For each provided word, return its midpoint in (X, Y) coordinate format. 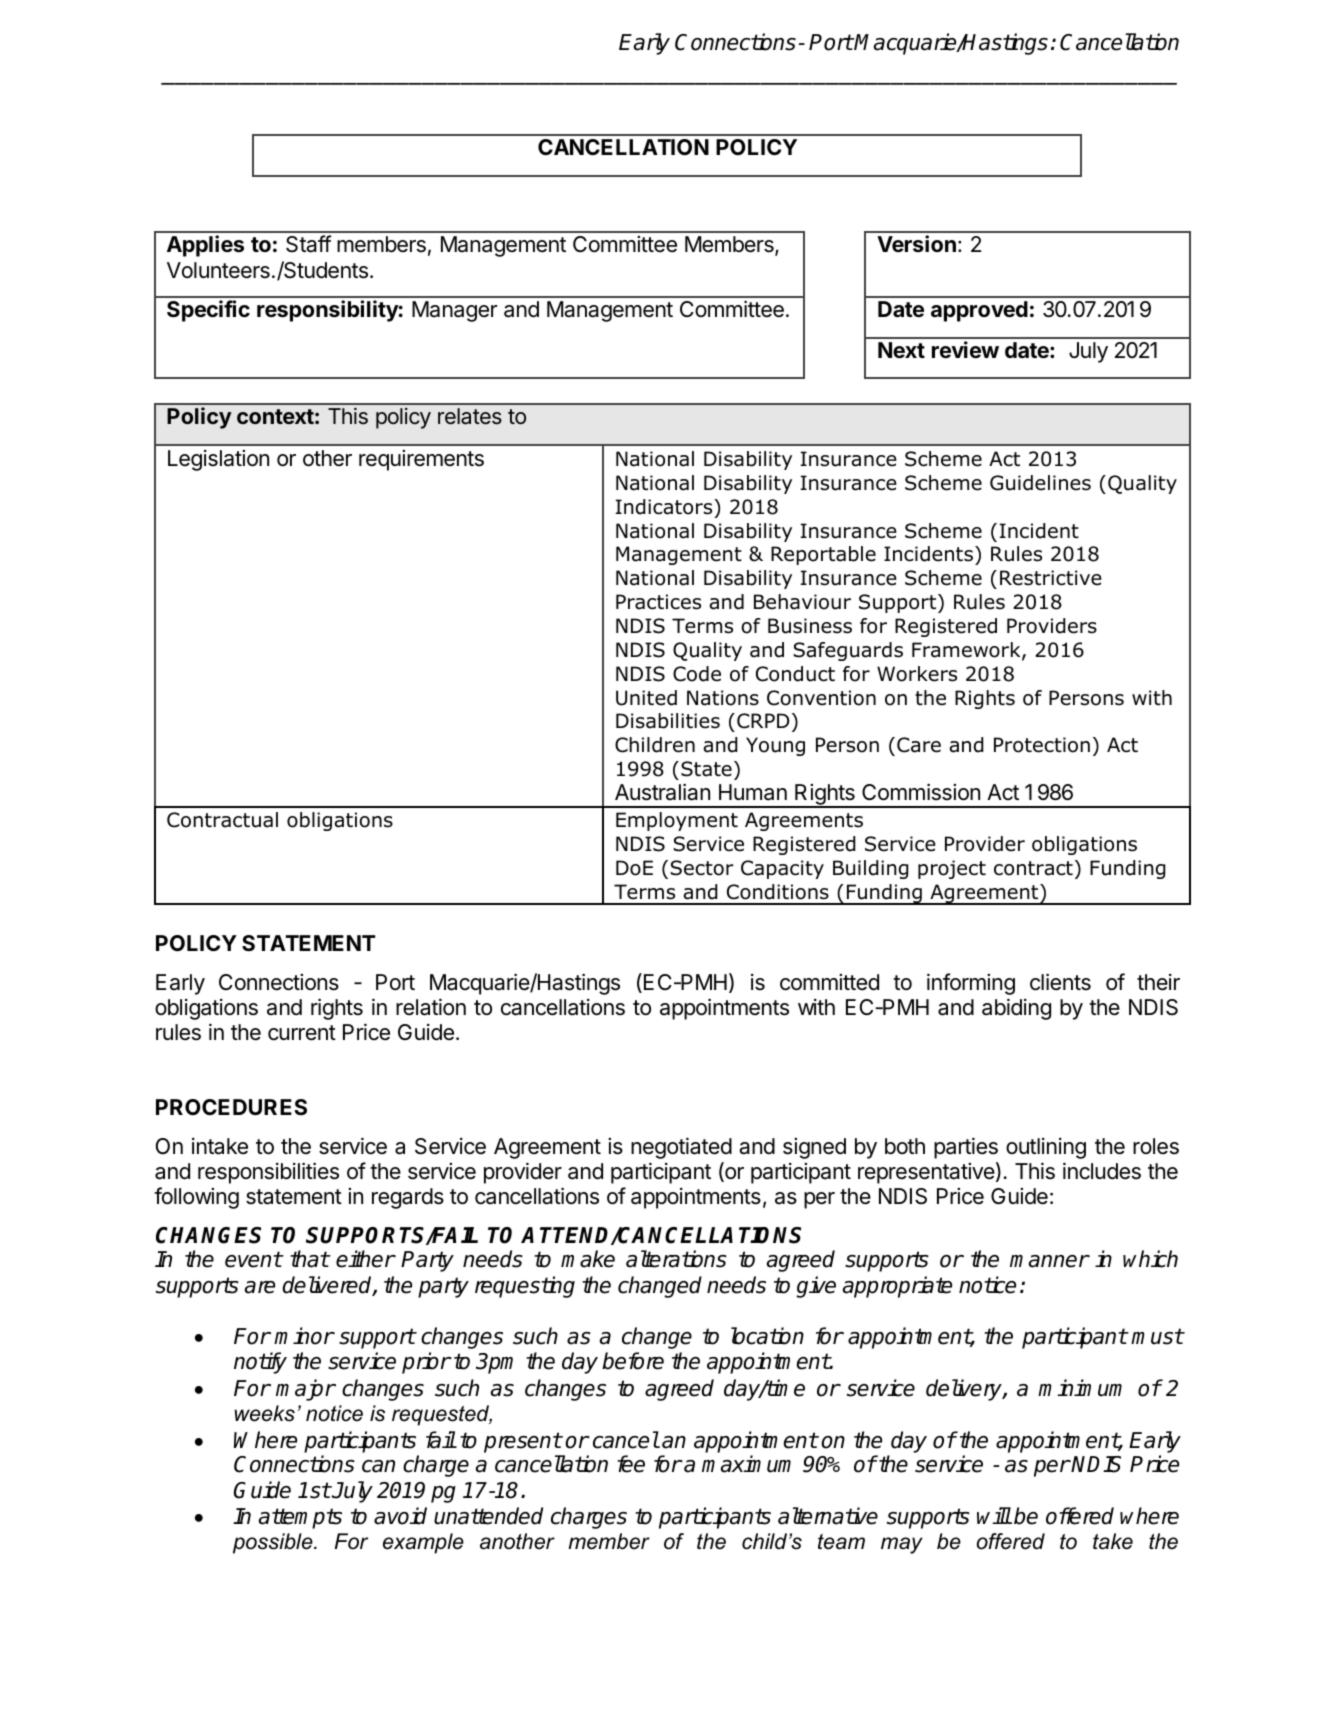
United (646, 698)
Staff (309, 244)
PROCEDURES (231, 1107)
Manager (454, 311)
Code (697, 674)
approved (979, 311)
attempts (300, 1518)
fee (631, 1464)
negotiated (681, 1148)
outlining (1046, 1148)
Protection (1042, 745)
